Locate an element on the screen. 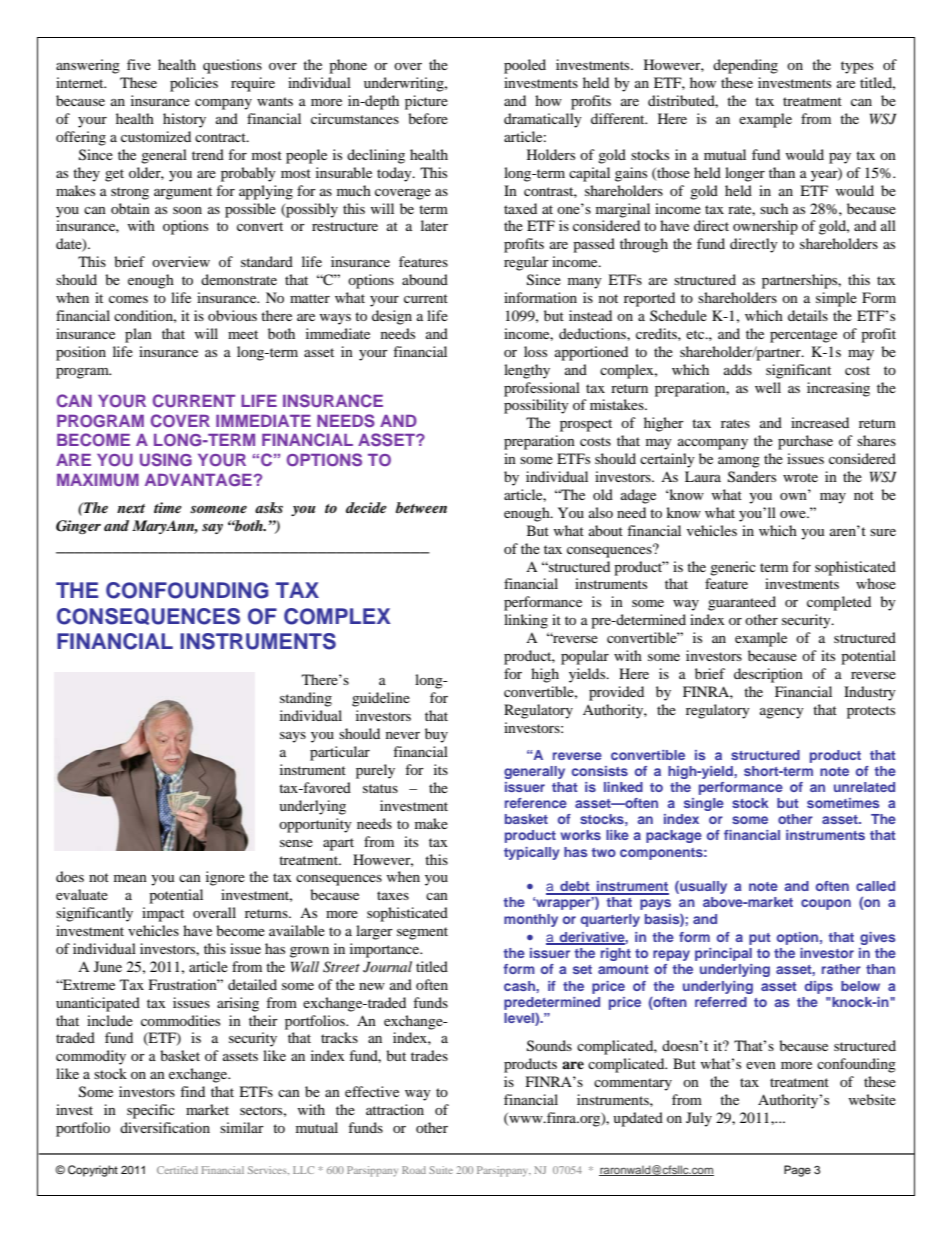 The height and width of the screenshot is (1233, 952). depending is located at coordinates (745, 66).
